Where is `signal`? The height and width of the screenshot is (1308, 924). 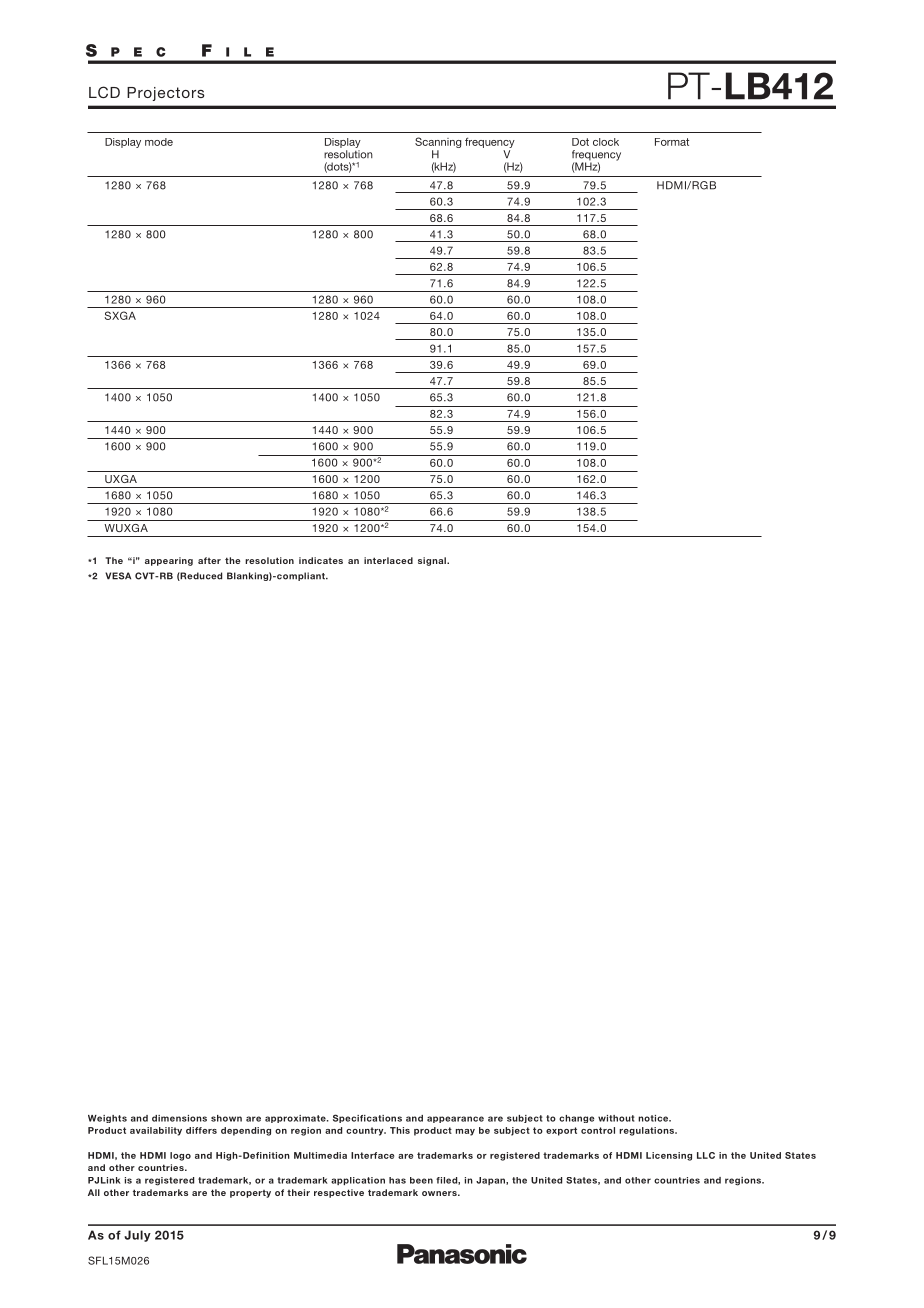
signal is located at coordinates (433, 561).
